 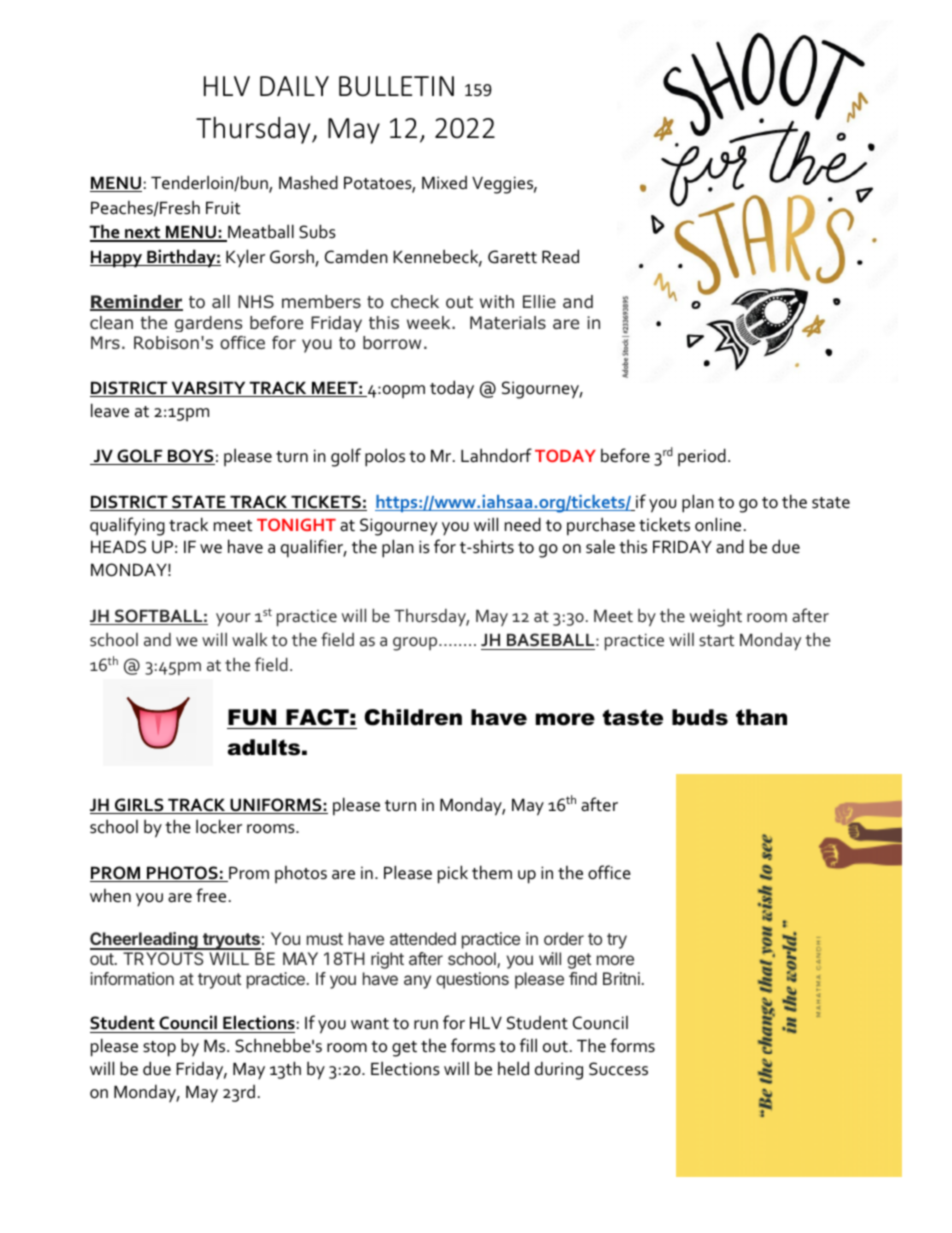 What do you see at coordinates (453, 874) in the screenshot?
I see `pick` at bounding box center [453, 874].
